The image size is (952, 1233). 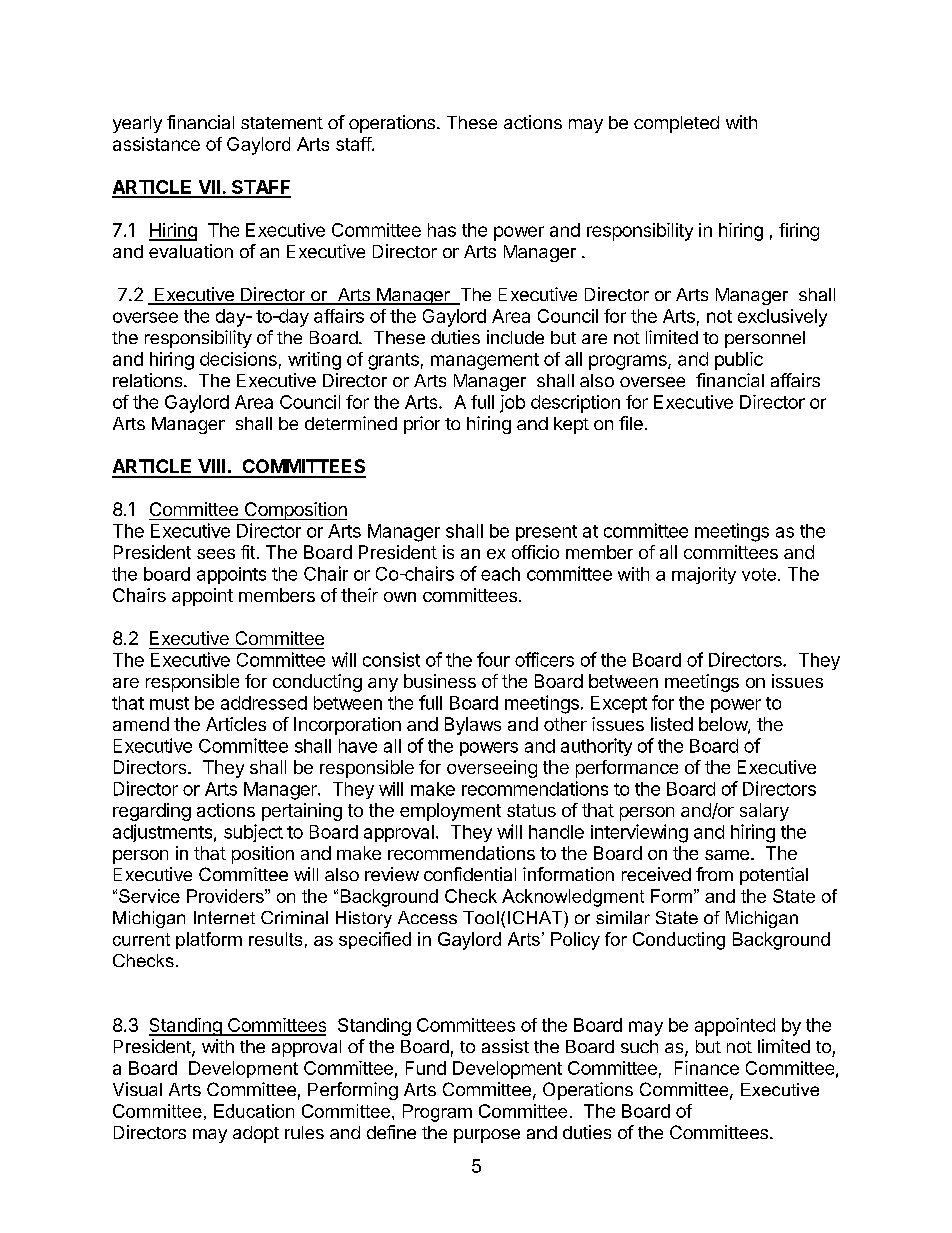 What do you see at coordinates (422, 425) in the page?
I see `prior` at bounding box center [422, 425].
